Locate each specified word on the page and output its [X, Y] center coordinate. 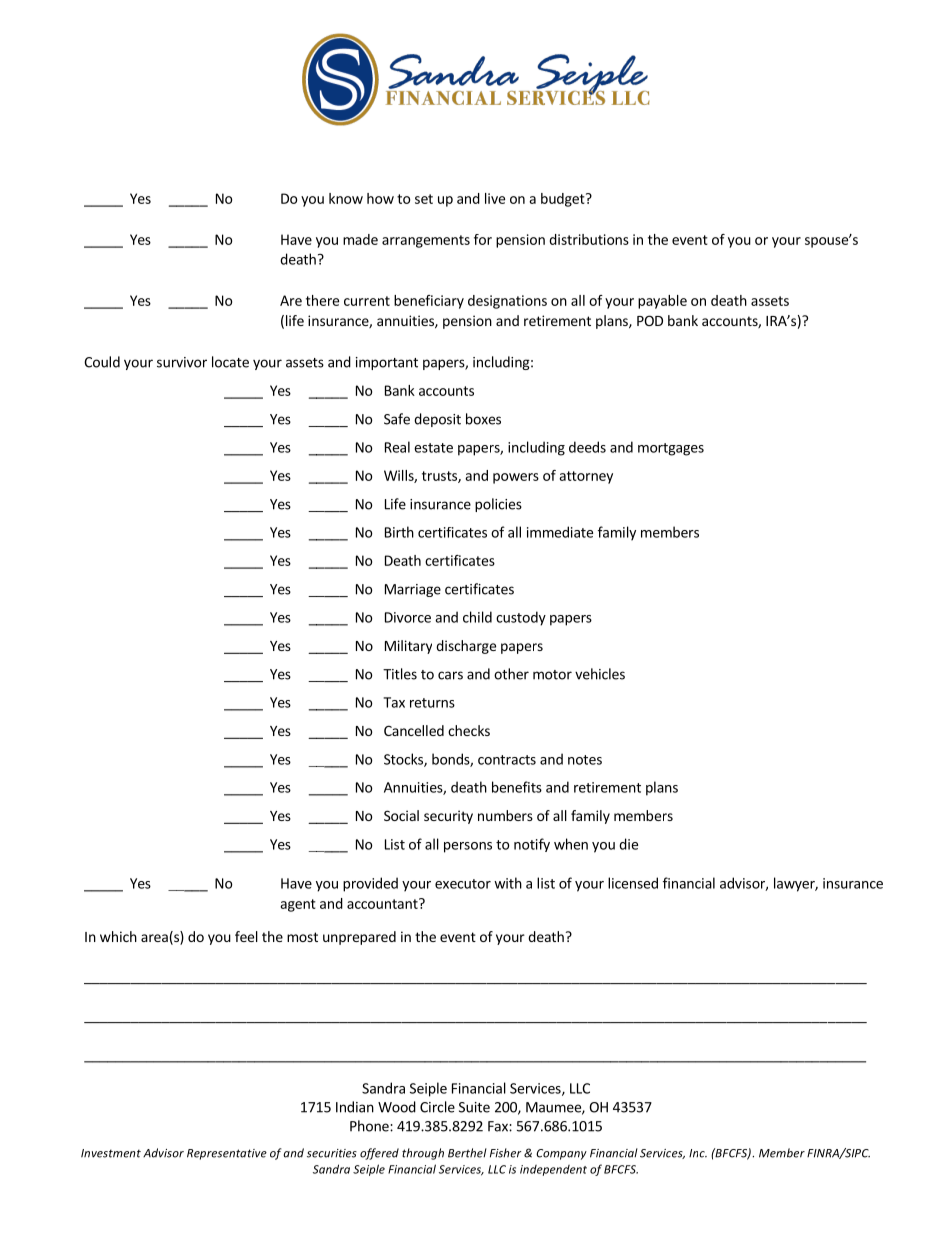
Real [397, 447]
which [118, 936]
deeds [587, 447]
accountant [383, 903]
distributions [589, 239]
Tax [394, 702]
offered [379, 1154]
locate [230, 362]
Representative [227, 1154]
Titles [400, 674]
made [360, 239]
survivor [182, 362]
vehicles [600, 674]
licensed [633, 883]
